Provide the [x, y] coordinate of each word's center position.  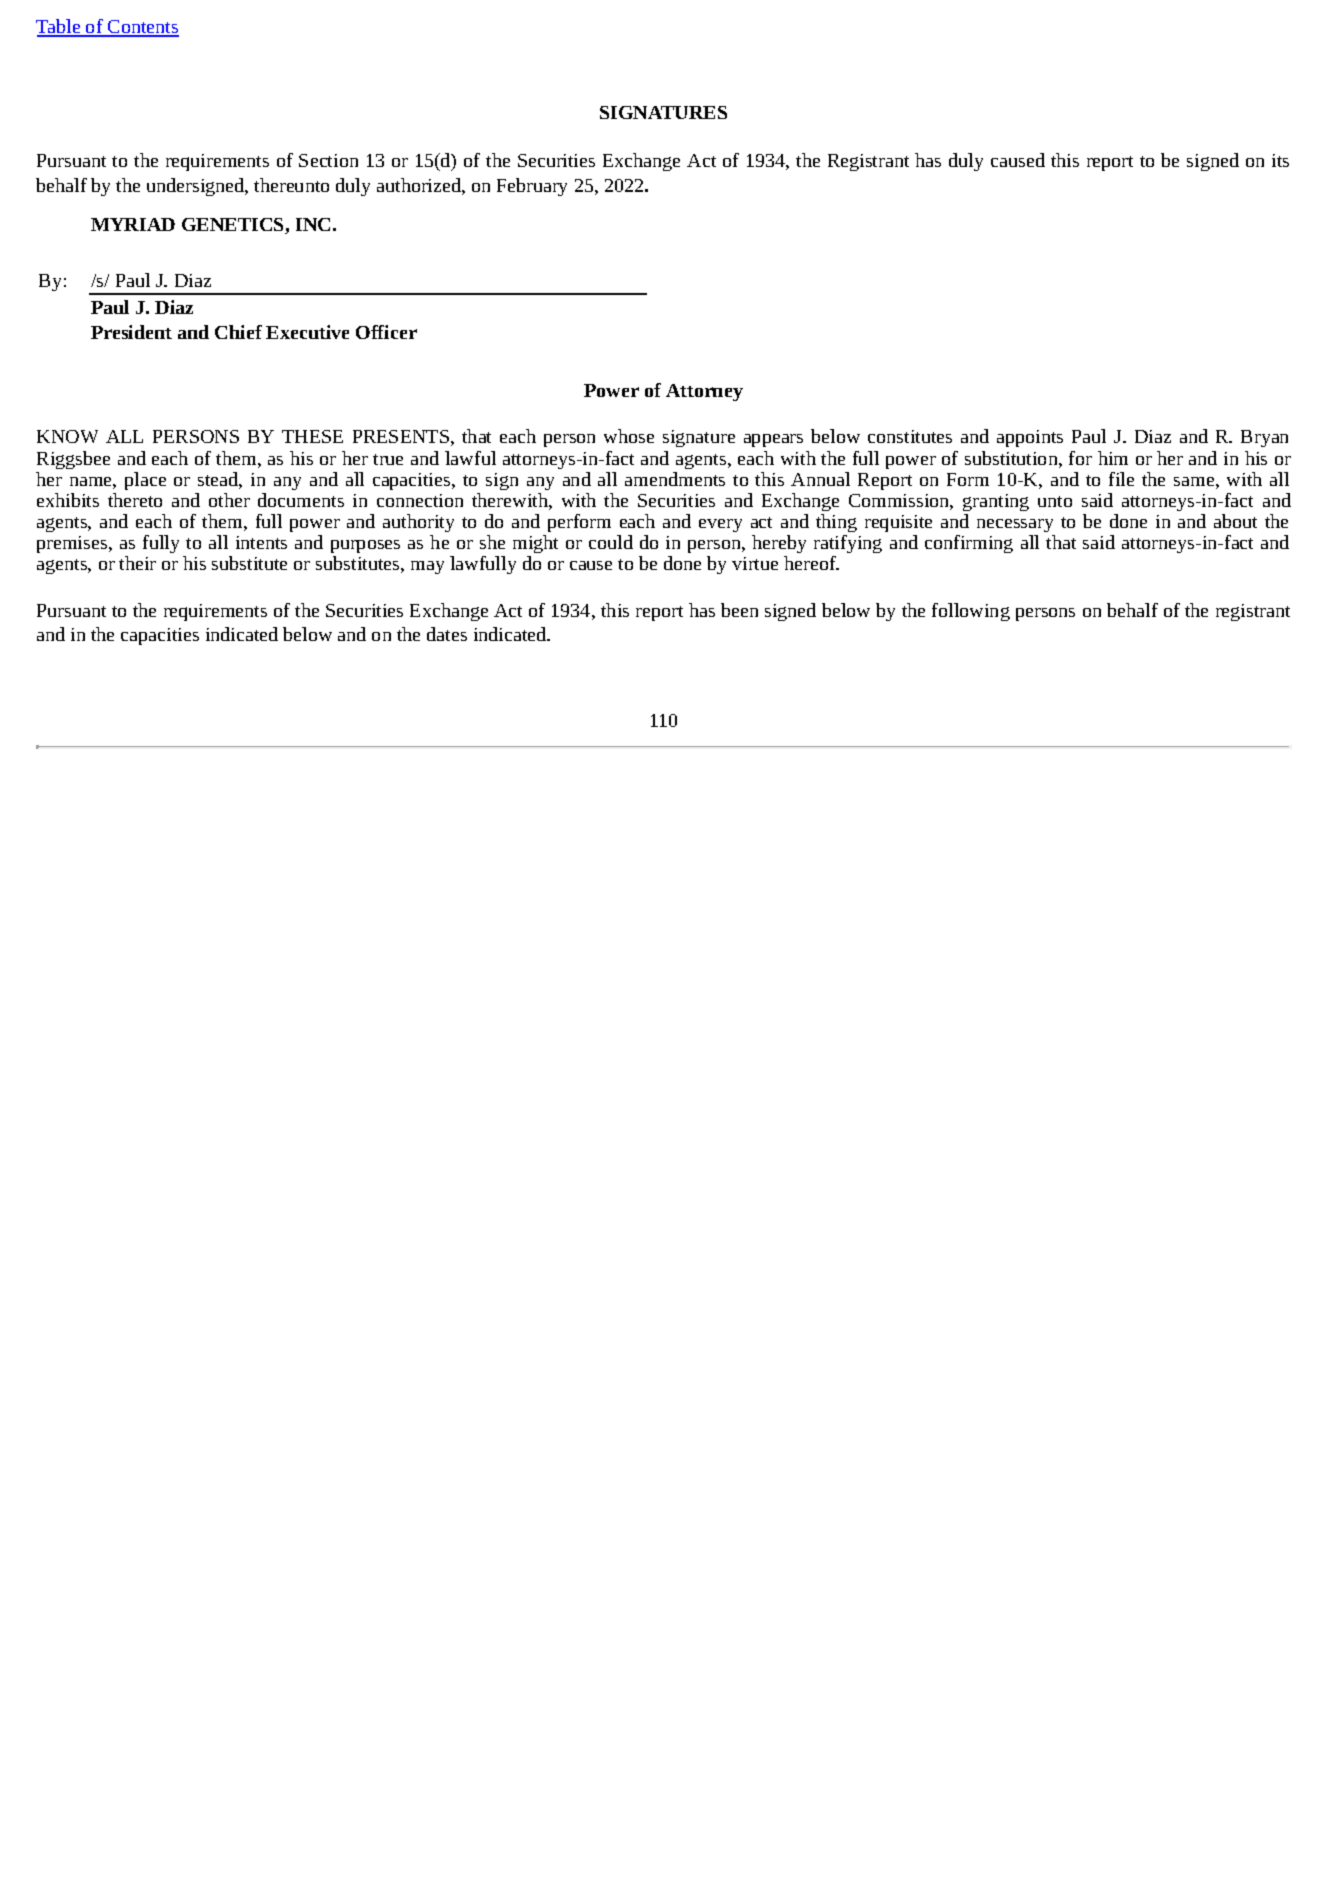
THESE [312, 436]
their [137, 563]
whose [629, 436]
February [532, 187]
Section [328, 160]
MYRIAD [133, 224]
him [1113, 458]
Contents [142, 28]
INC [313, 224]
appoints [1030, 438]
